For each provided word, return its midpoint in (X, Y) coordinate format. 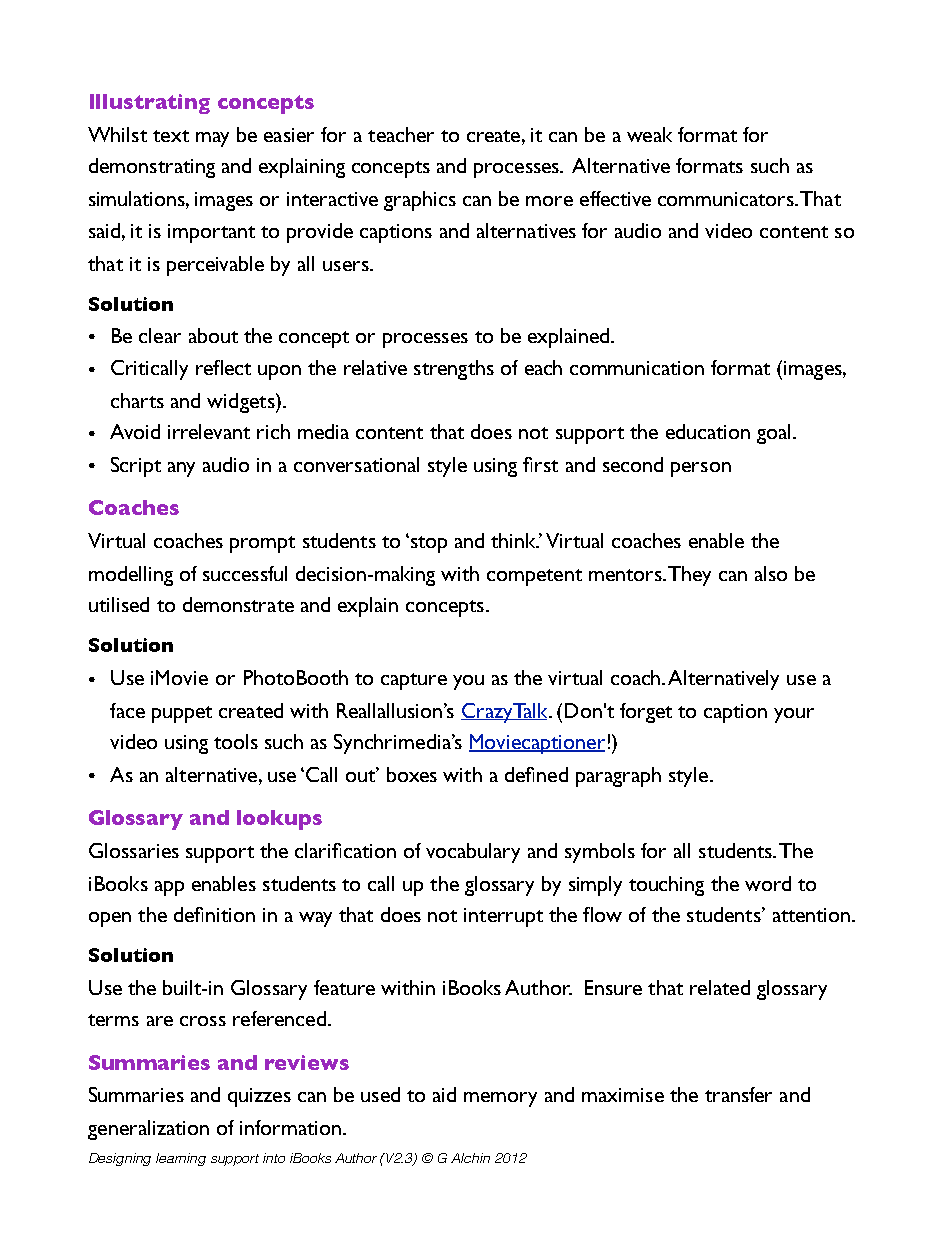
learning (181, 1159)
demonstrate (238, 604)
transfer (738, 1094)
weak (649, 134)
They (689, 576)
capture (414, 681)
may (212, 139)
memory (500, 1099)
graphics (420, 201)
